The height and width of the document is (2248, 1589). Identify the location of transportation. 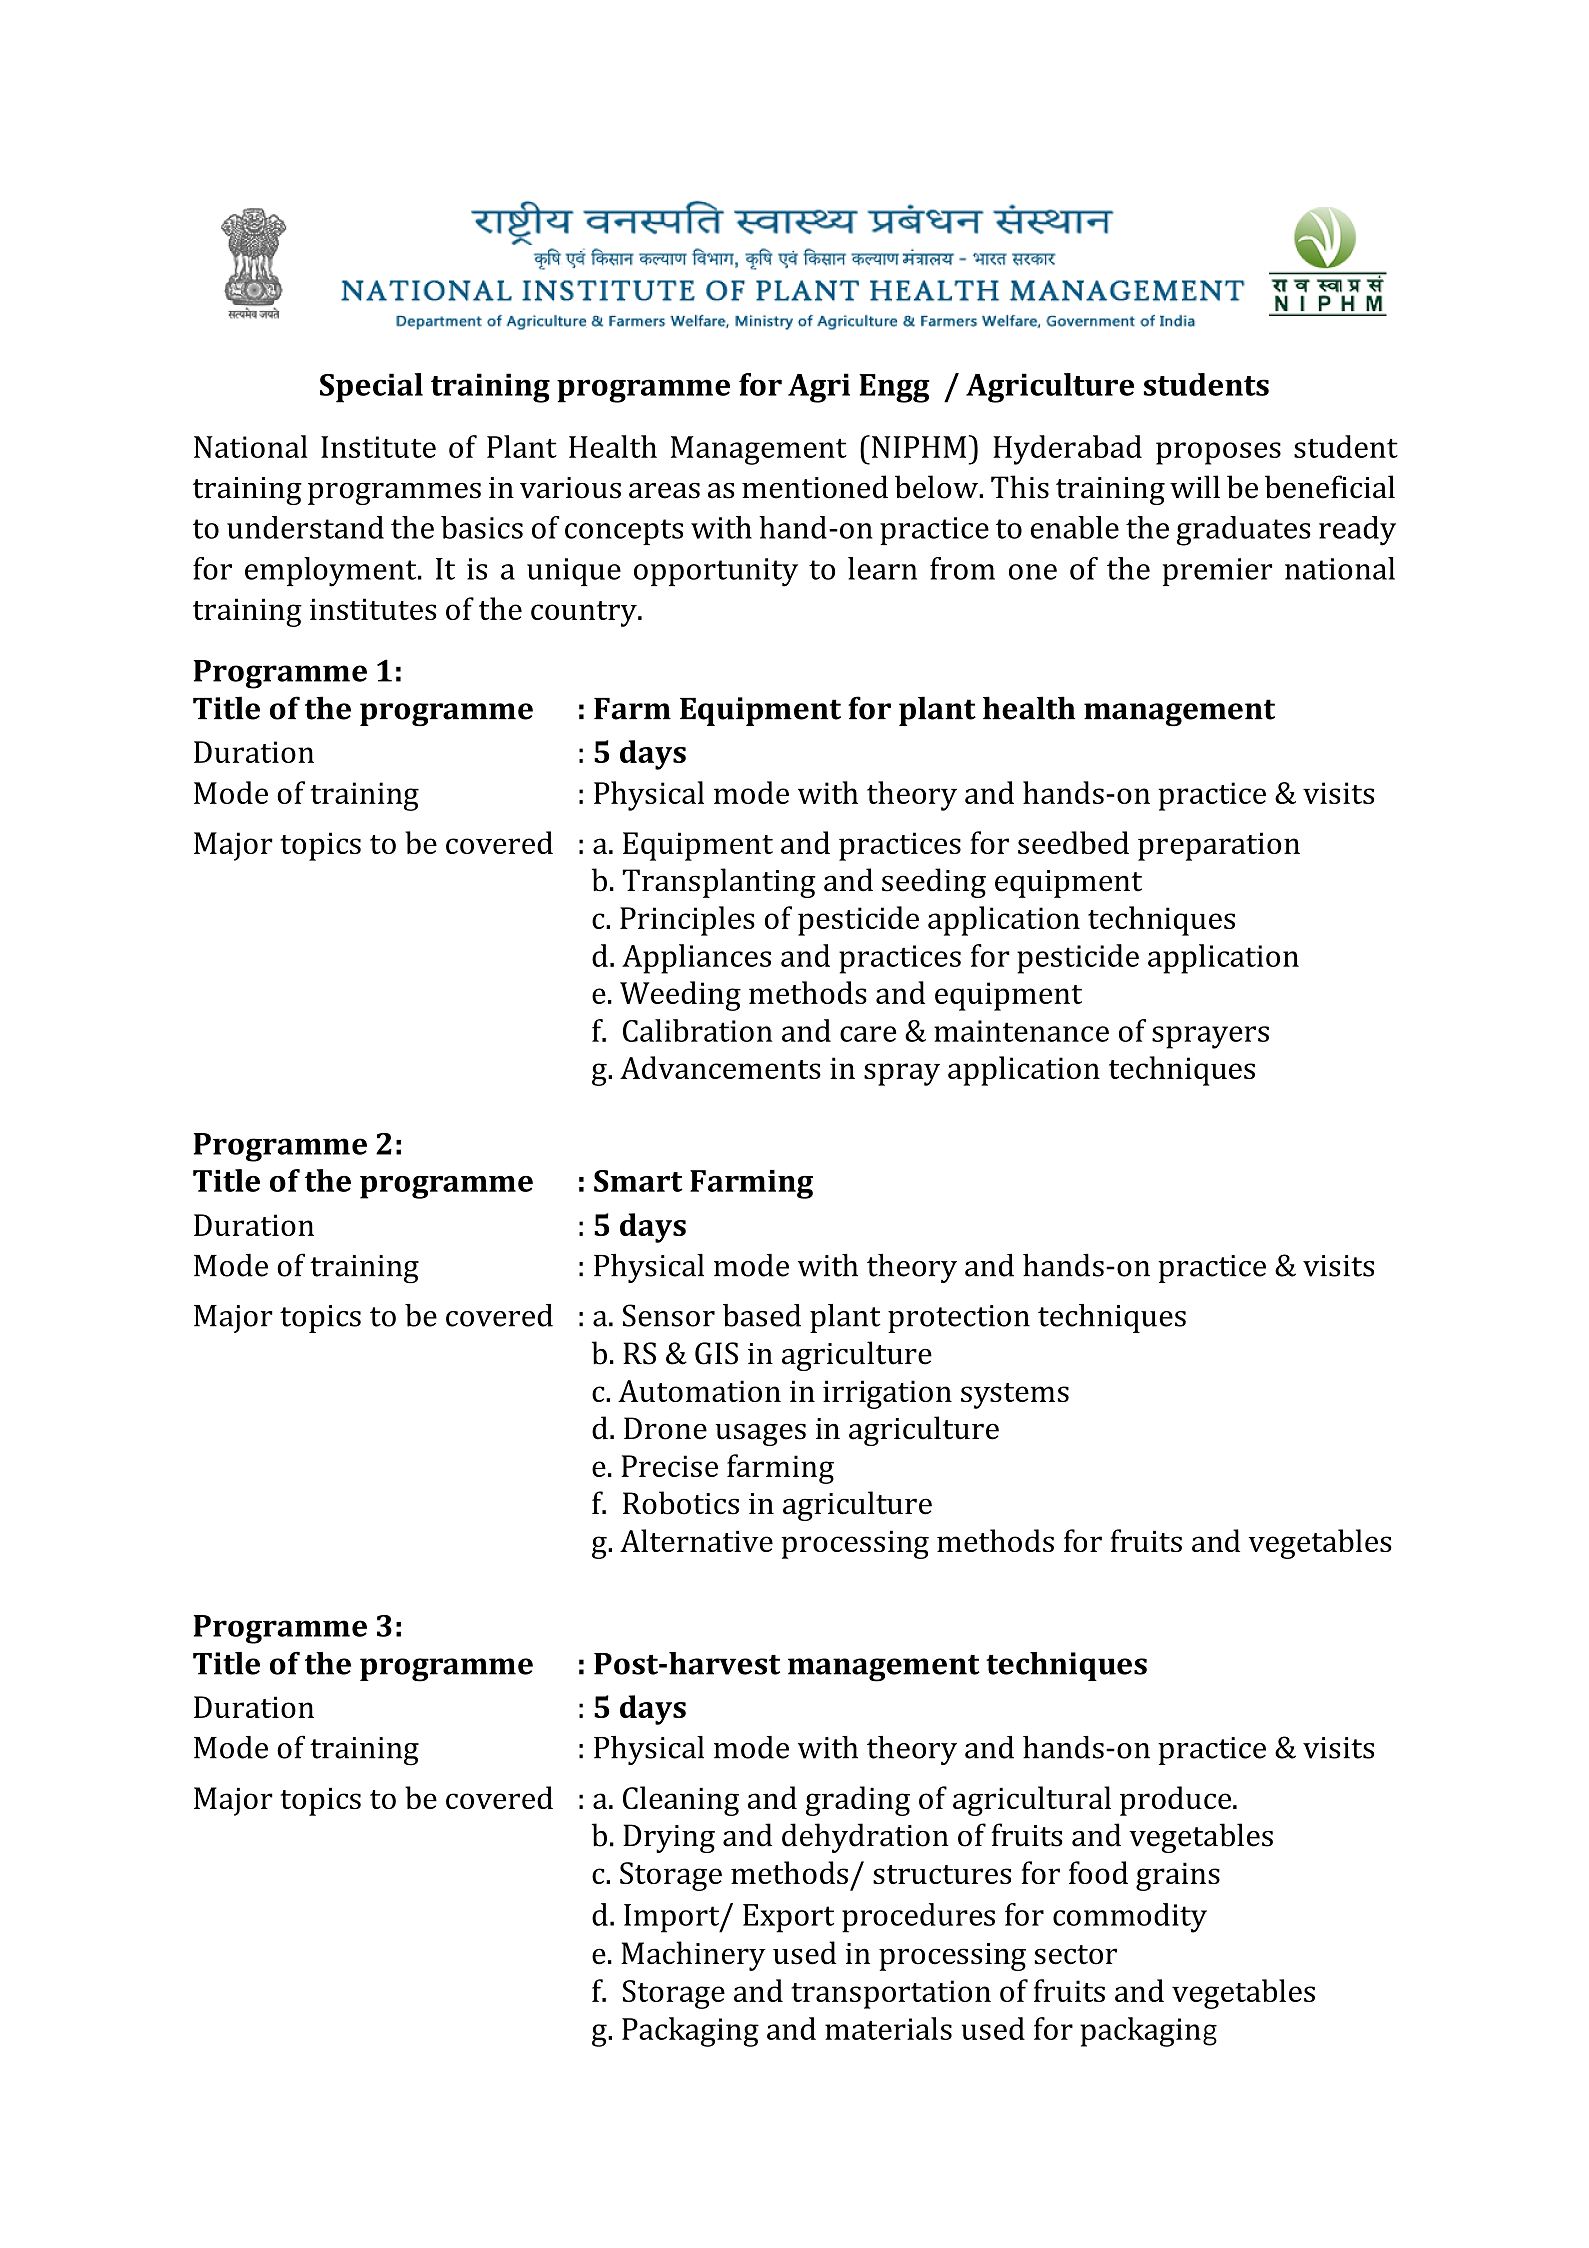
(891, 1994).
